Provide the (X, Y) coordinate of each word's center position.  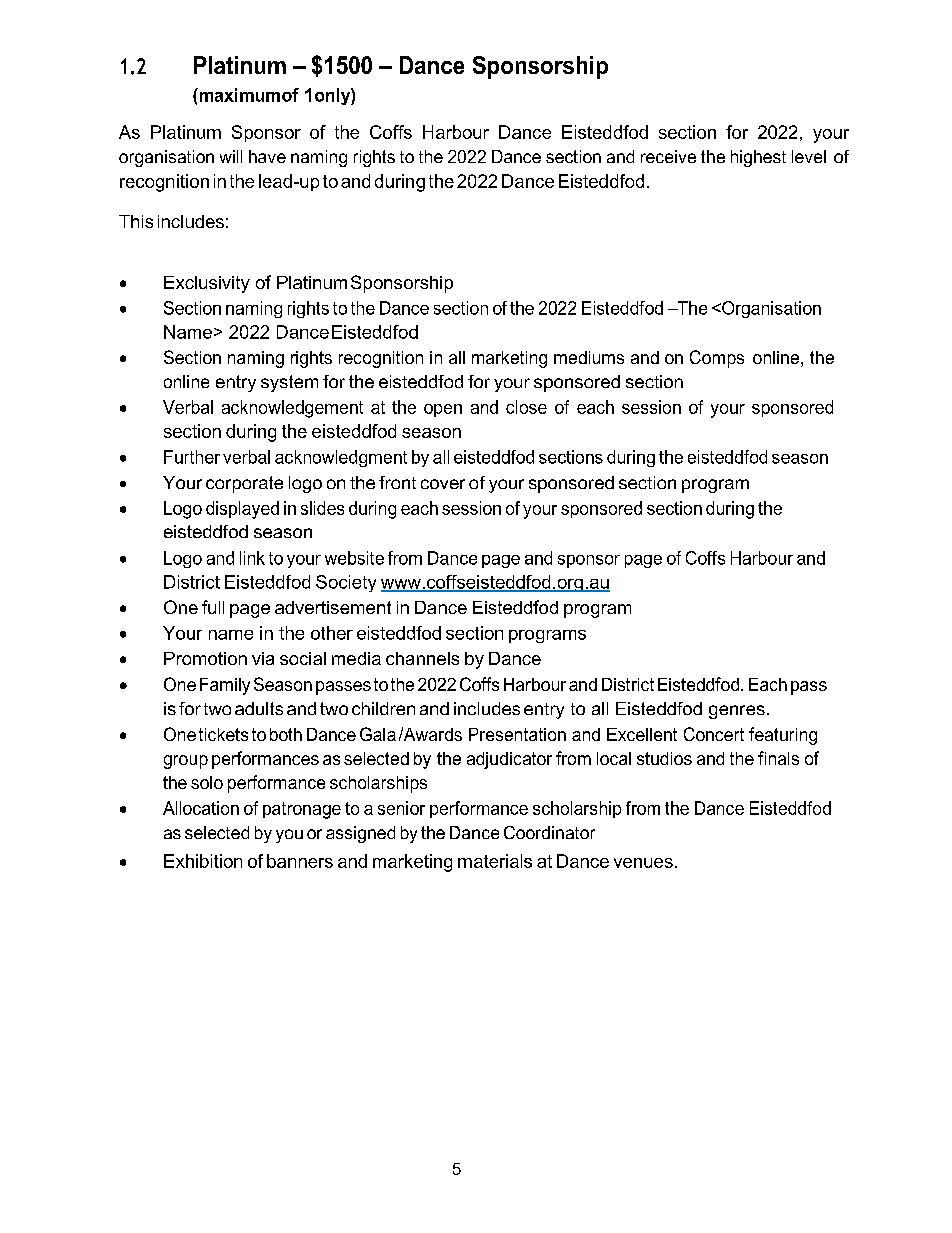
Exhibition (203, 861)
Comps (717, 359)
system (289, 383)
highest (758, 158)
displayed (242, 510)
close (526, 407)
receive (668, 156)
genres (737, 712)
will (231, 156)
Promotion (205, 658)
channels (422, 658)
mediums (589, 357)
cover (443, 484)
